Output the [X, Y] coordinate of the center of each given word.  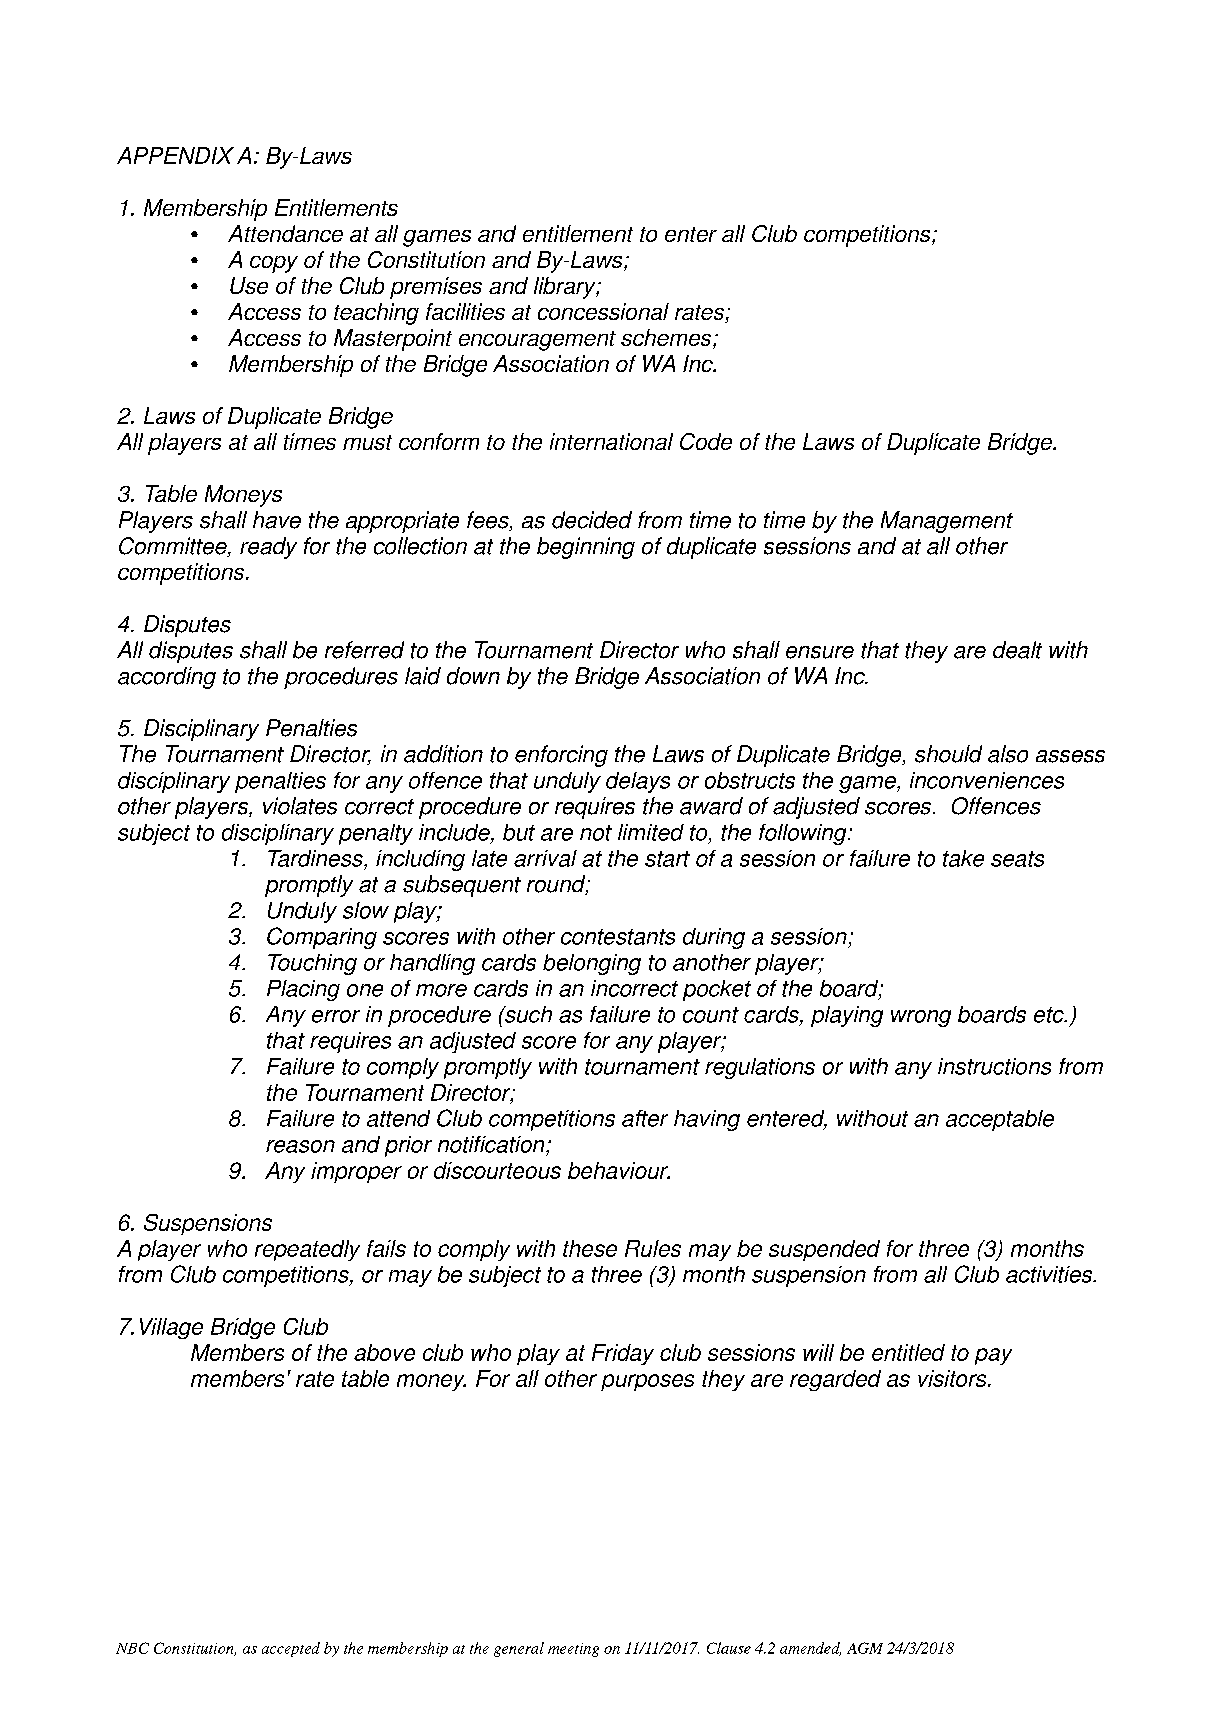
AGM [865, 1648]
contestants [618, 937]
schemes [667, 339]
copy [274, 264]
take [963, 858]
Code [706, 441]
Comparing [322, 938]
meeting [573, 1650]
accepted [291, 1649]
